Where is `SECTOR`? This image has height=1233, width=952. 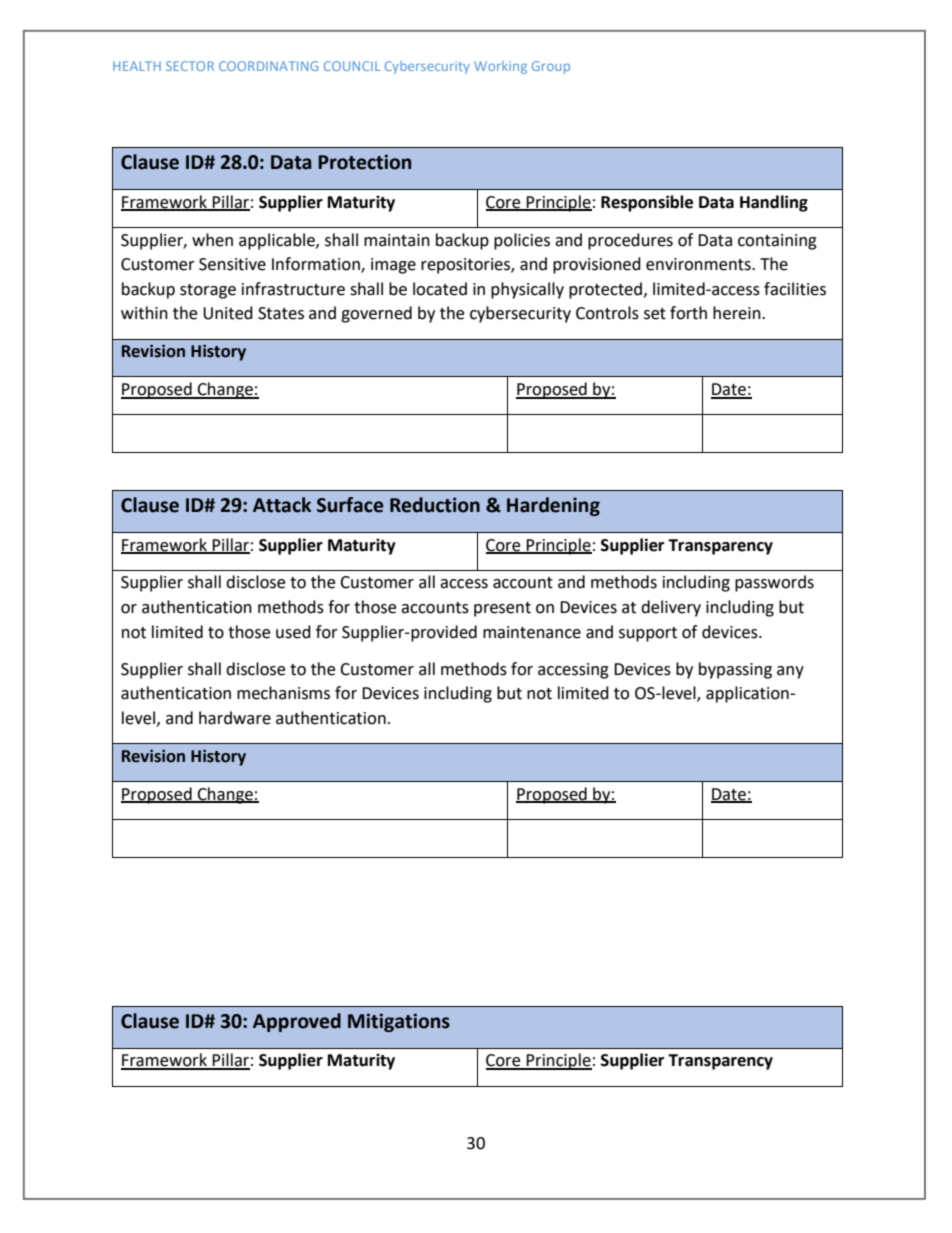 SECTOR is located at coordinates (190, 66).
